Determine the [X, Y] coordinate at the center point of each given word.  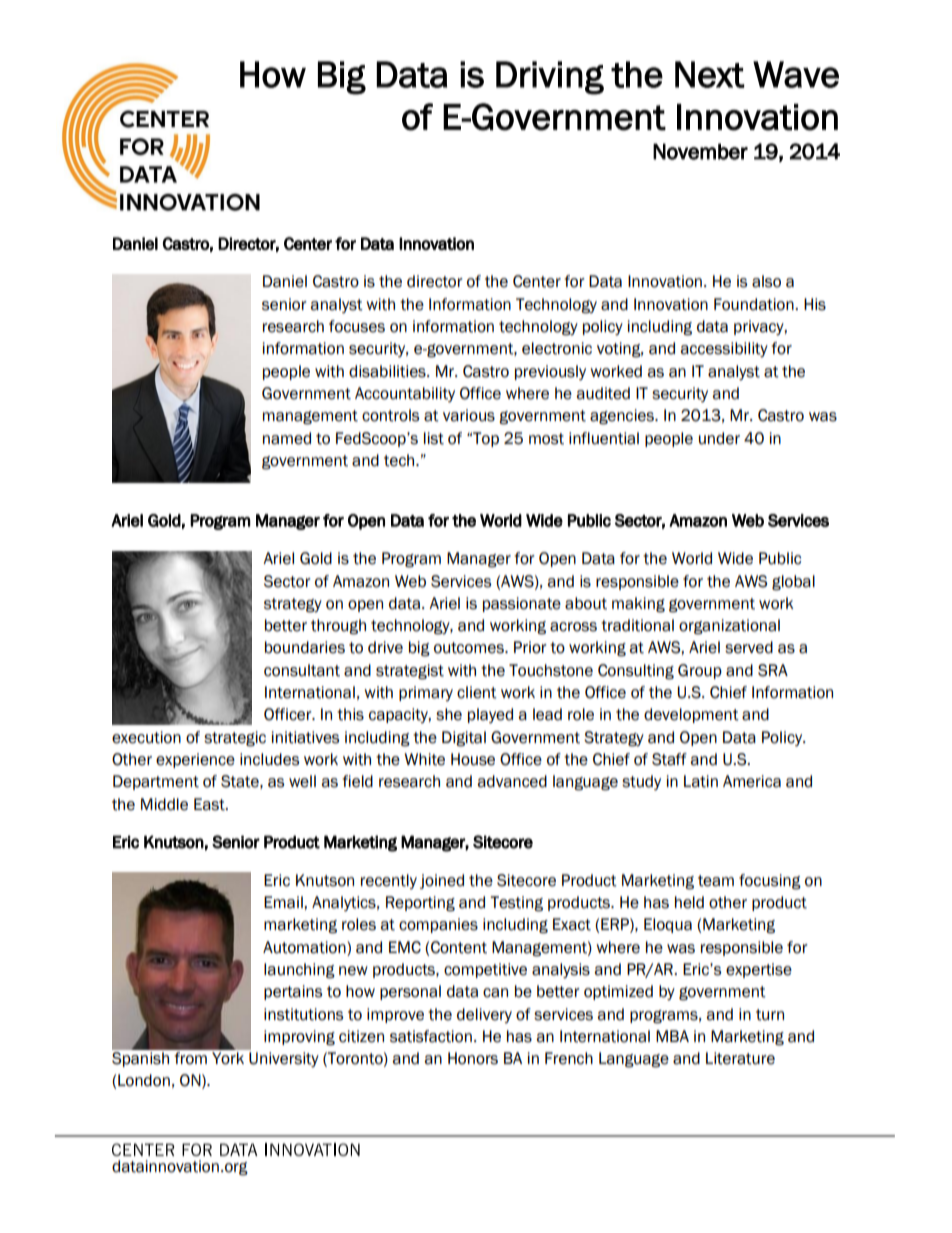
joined [442, 881]
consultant [302, 670]
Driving [550, 78]
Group [700, 671]
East [210, 804]
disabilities [388, 371]
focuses [357, 326]
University [284, 1059]
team [716, 881]
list [434, 438]
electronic [557, 348]
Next [710, 74]
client [477, 692]
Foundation [755, 304]
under [719, 438]
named [287, 438]
